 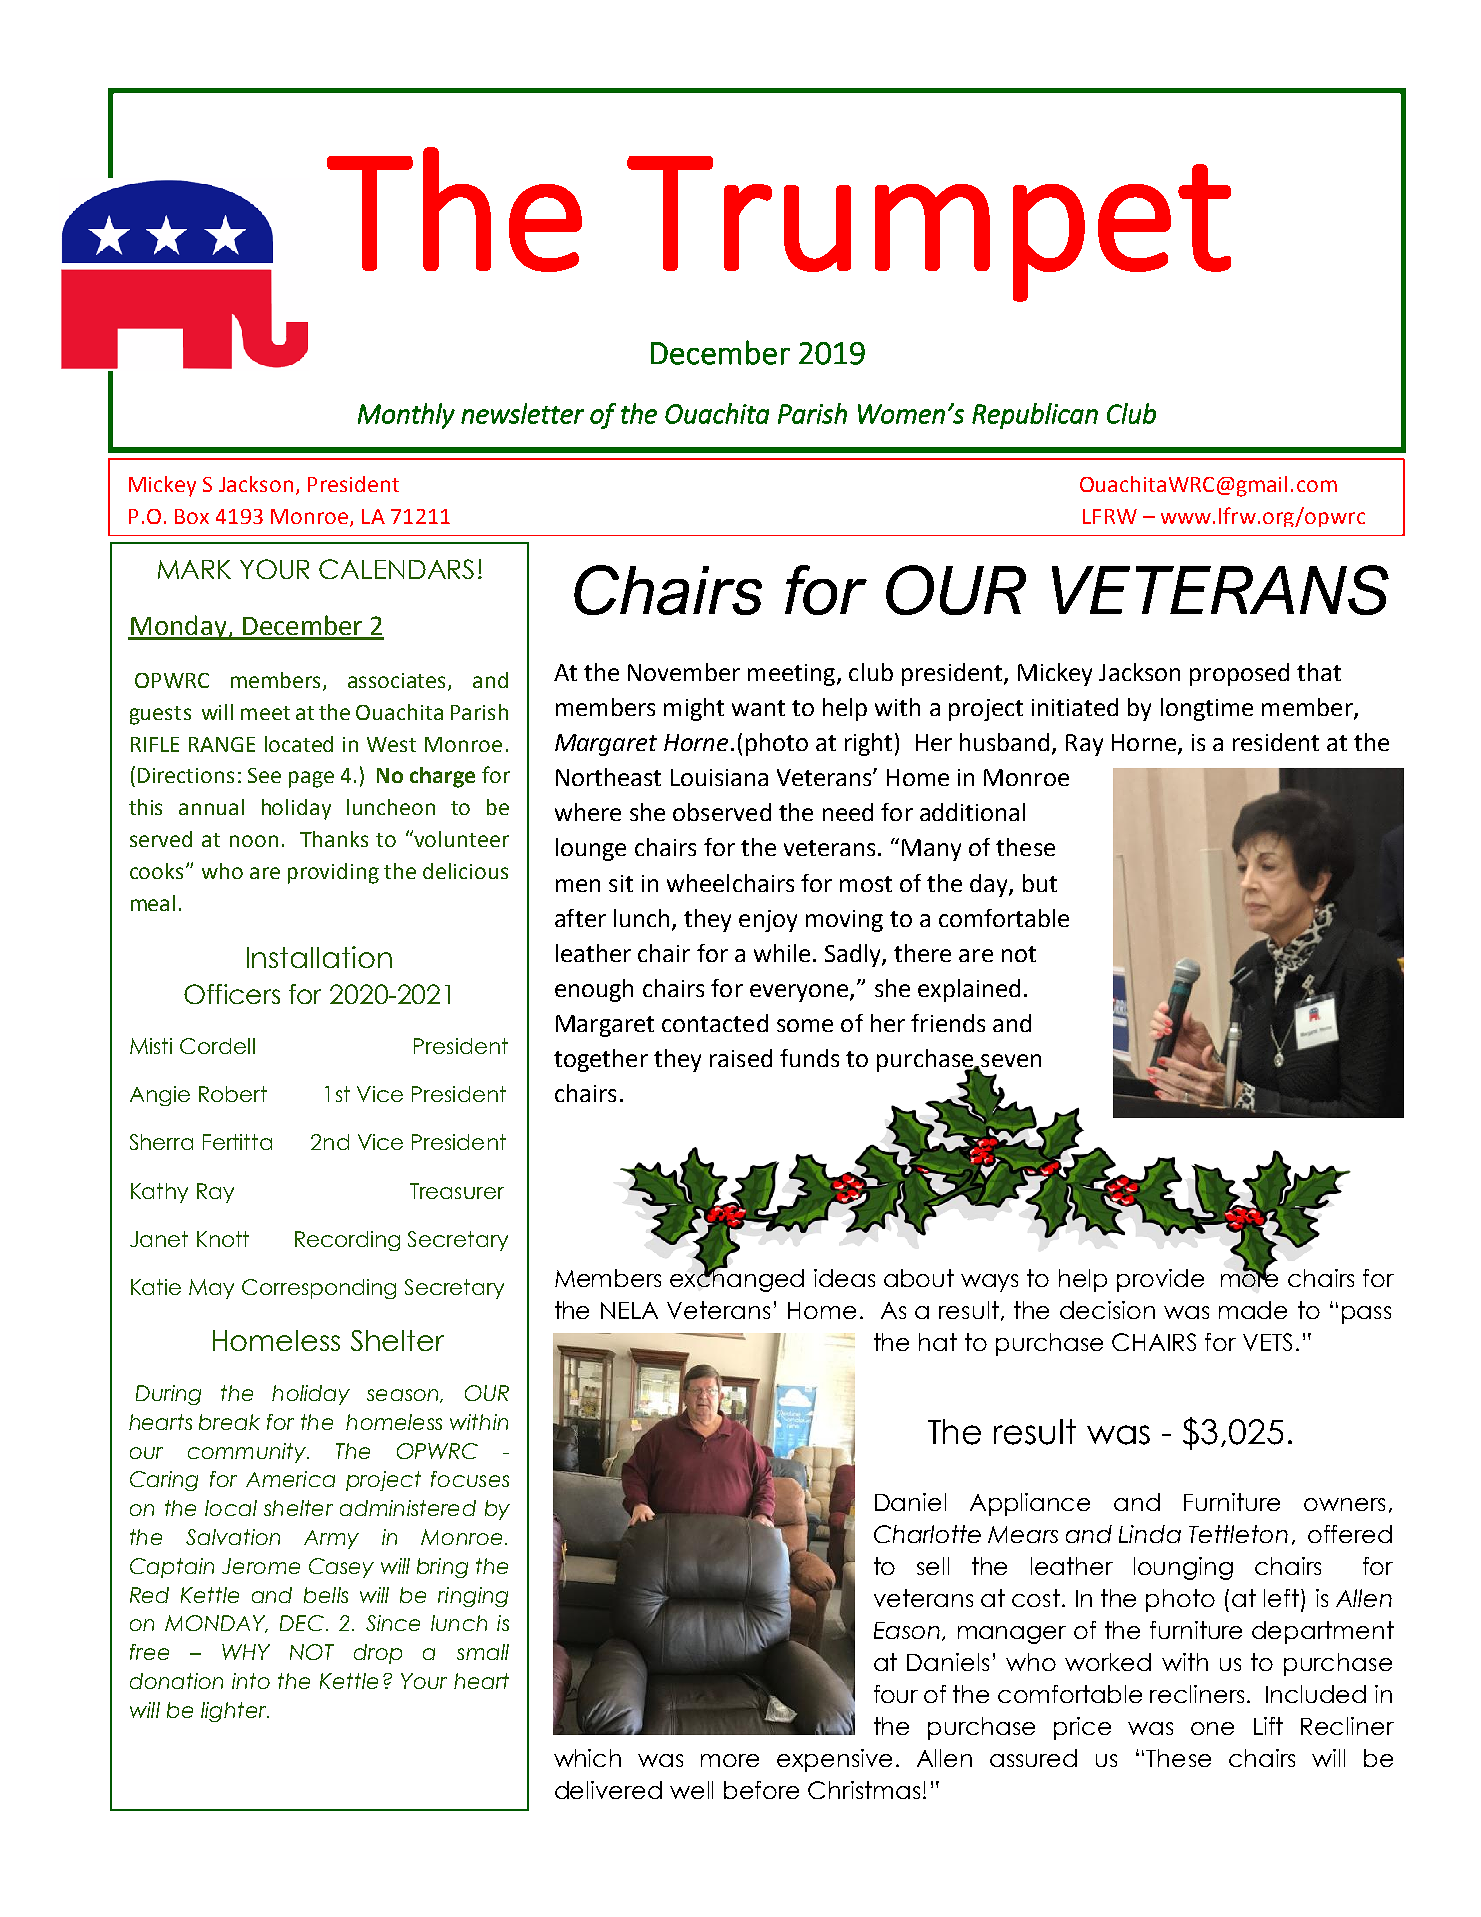 I want to click on lighter, so click(x=235, y=1712).
